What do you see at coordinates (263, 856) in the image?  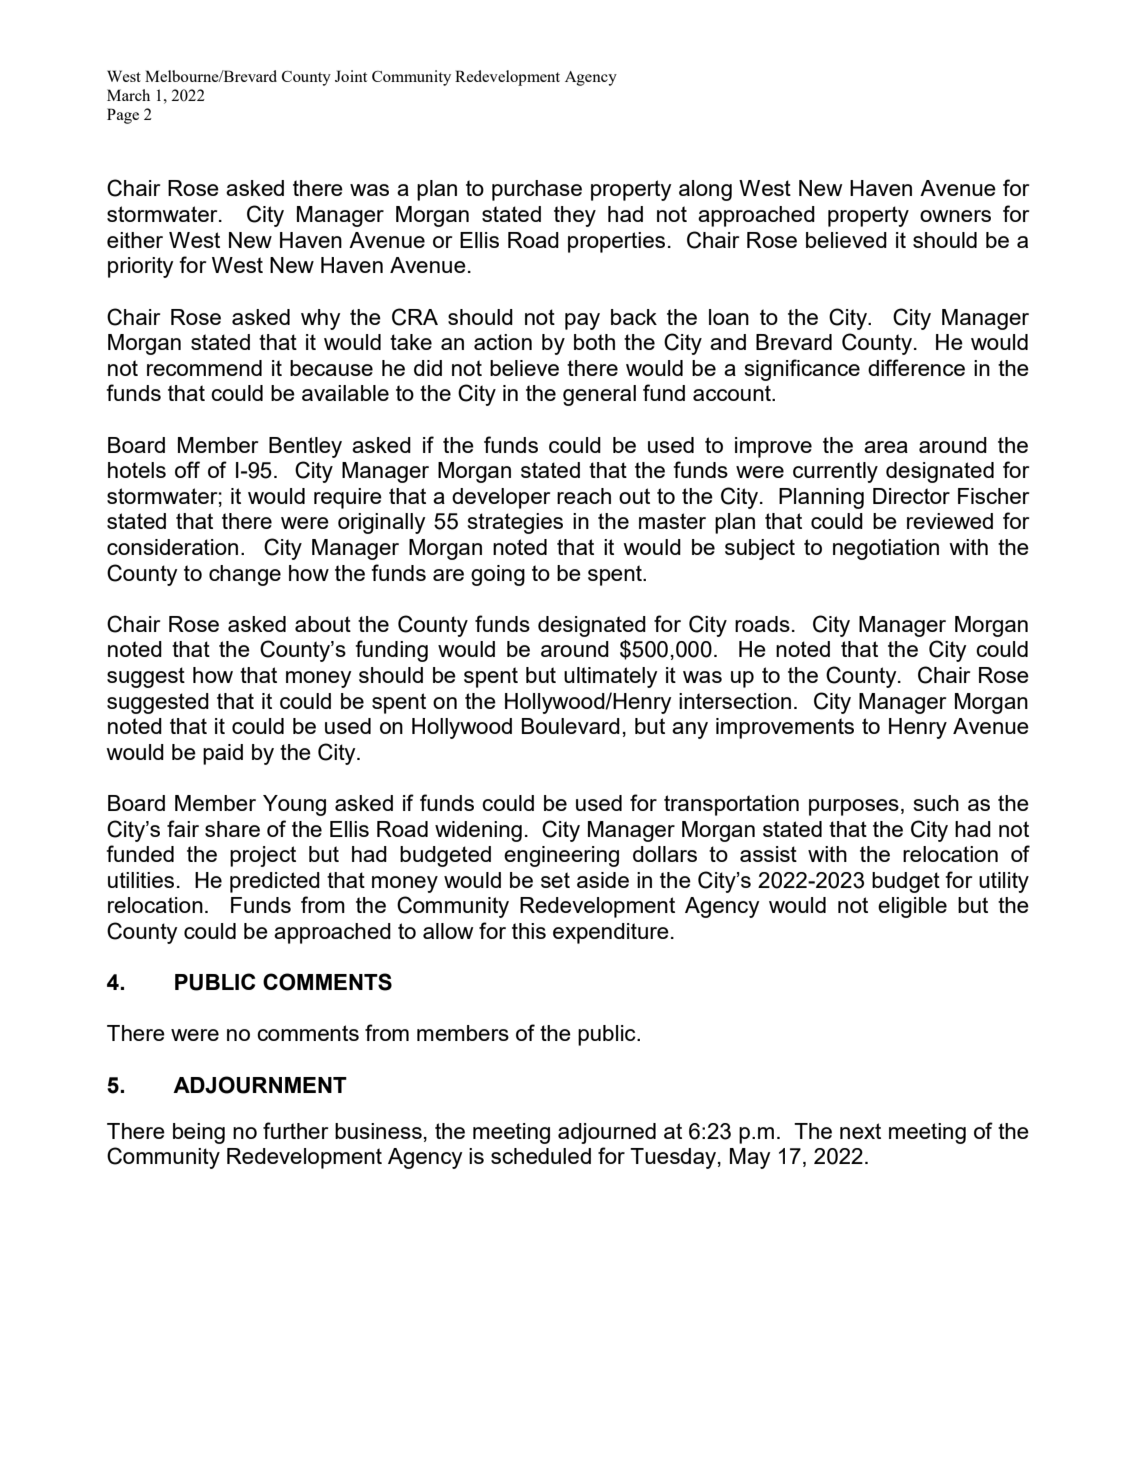 I see `project` at bounding box center [263, 856].
